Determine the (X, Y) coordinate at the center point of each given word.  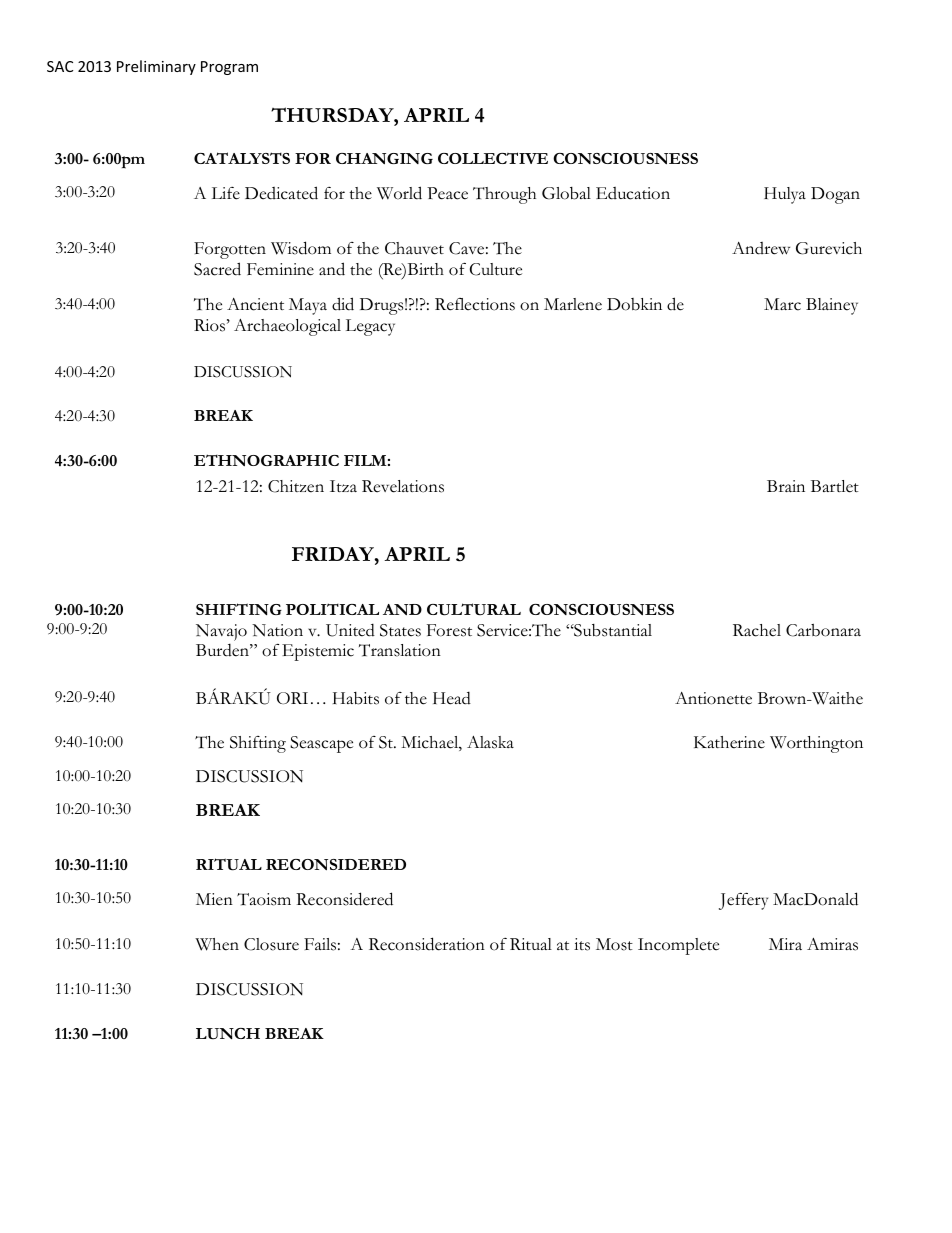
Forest (449, 630)
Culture (496, 269)
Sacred (217, 269)
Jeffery (743, 901)
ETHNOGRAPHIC (266, 460)
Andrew (761, 248)
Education (633, 193)
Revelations (403, 486)
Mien (214, 899)
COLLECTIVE (493, 158)
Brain (786, 486)
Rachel (757, 630)
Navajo (221, 634)
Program (229, 68)
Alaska (490, 742)
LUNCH (228, 1034)
